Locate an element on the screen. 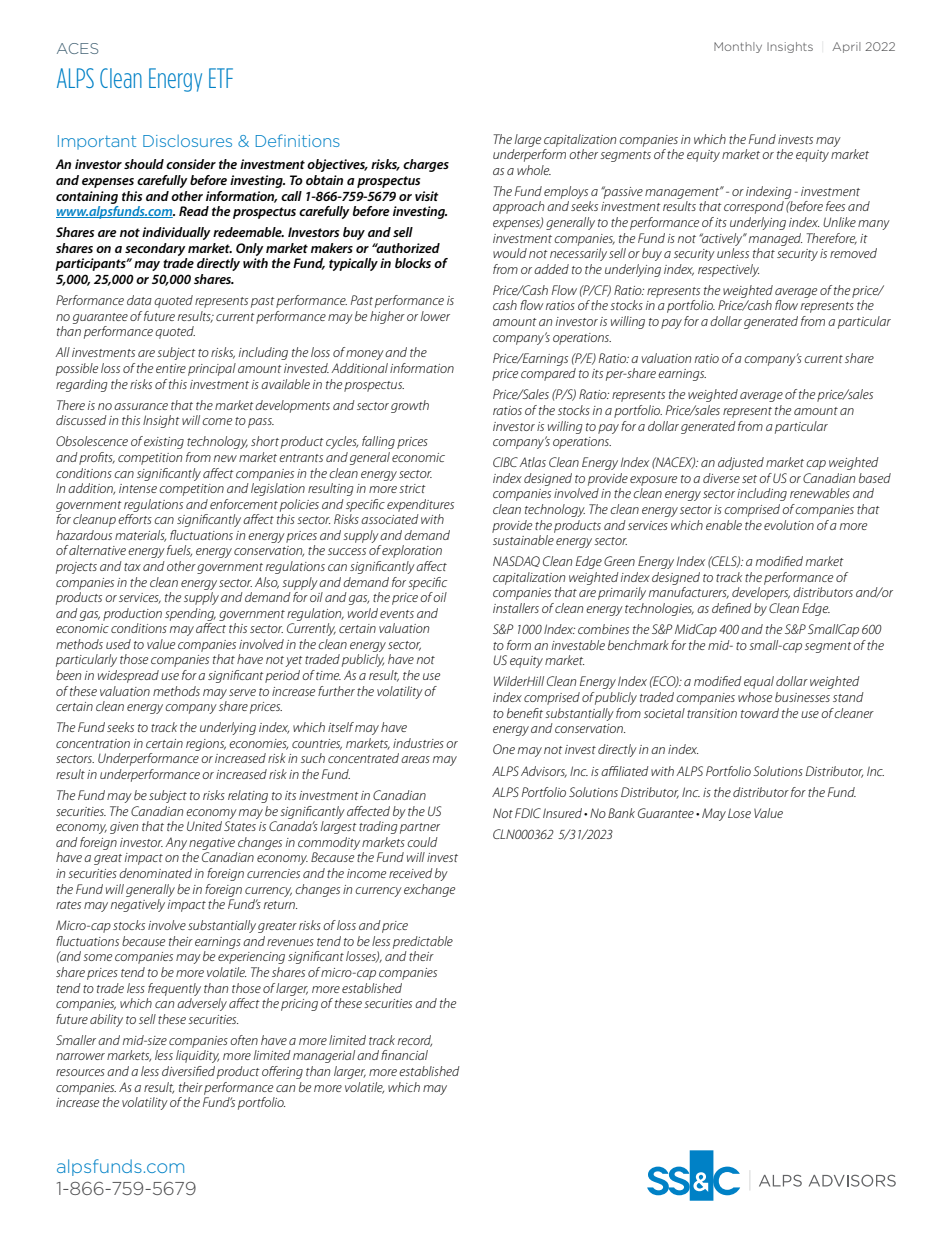 The image size is (952, 1233). ETF is located at coordinates (221, 78).
